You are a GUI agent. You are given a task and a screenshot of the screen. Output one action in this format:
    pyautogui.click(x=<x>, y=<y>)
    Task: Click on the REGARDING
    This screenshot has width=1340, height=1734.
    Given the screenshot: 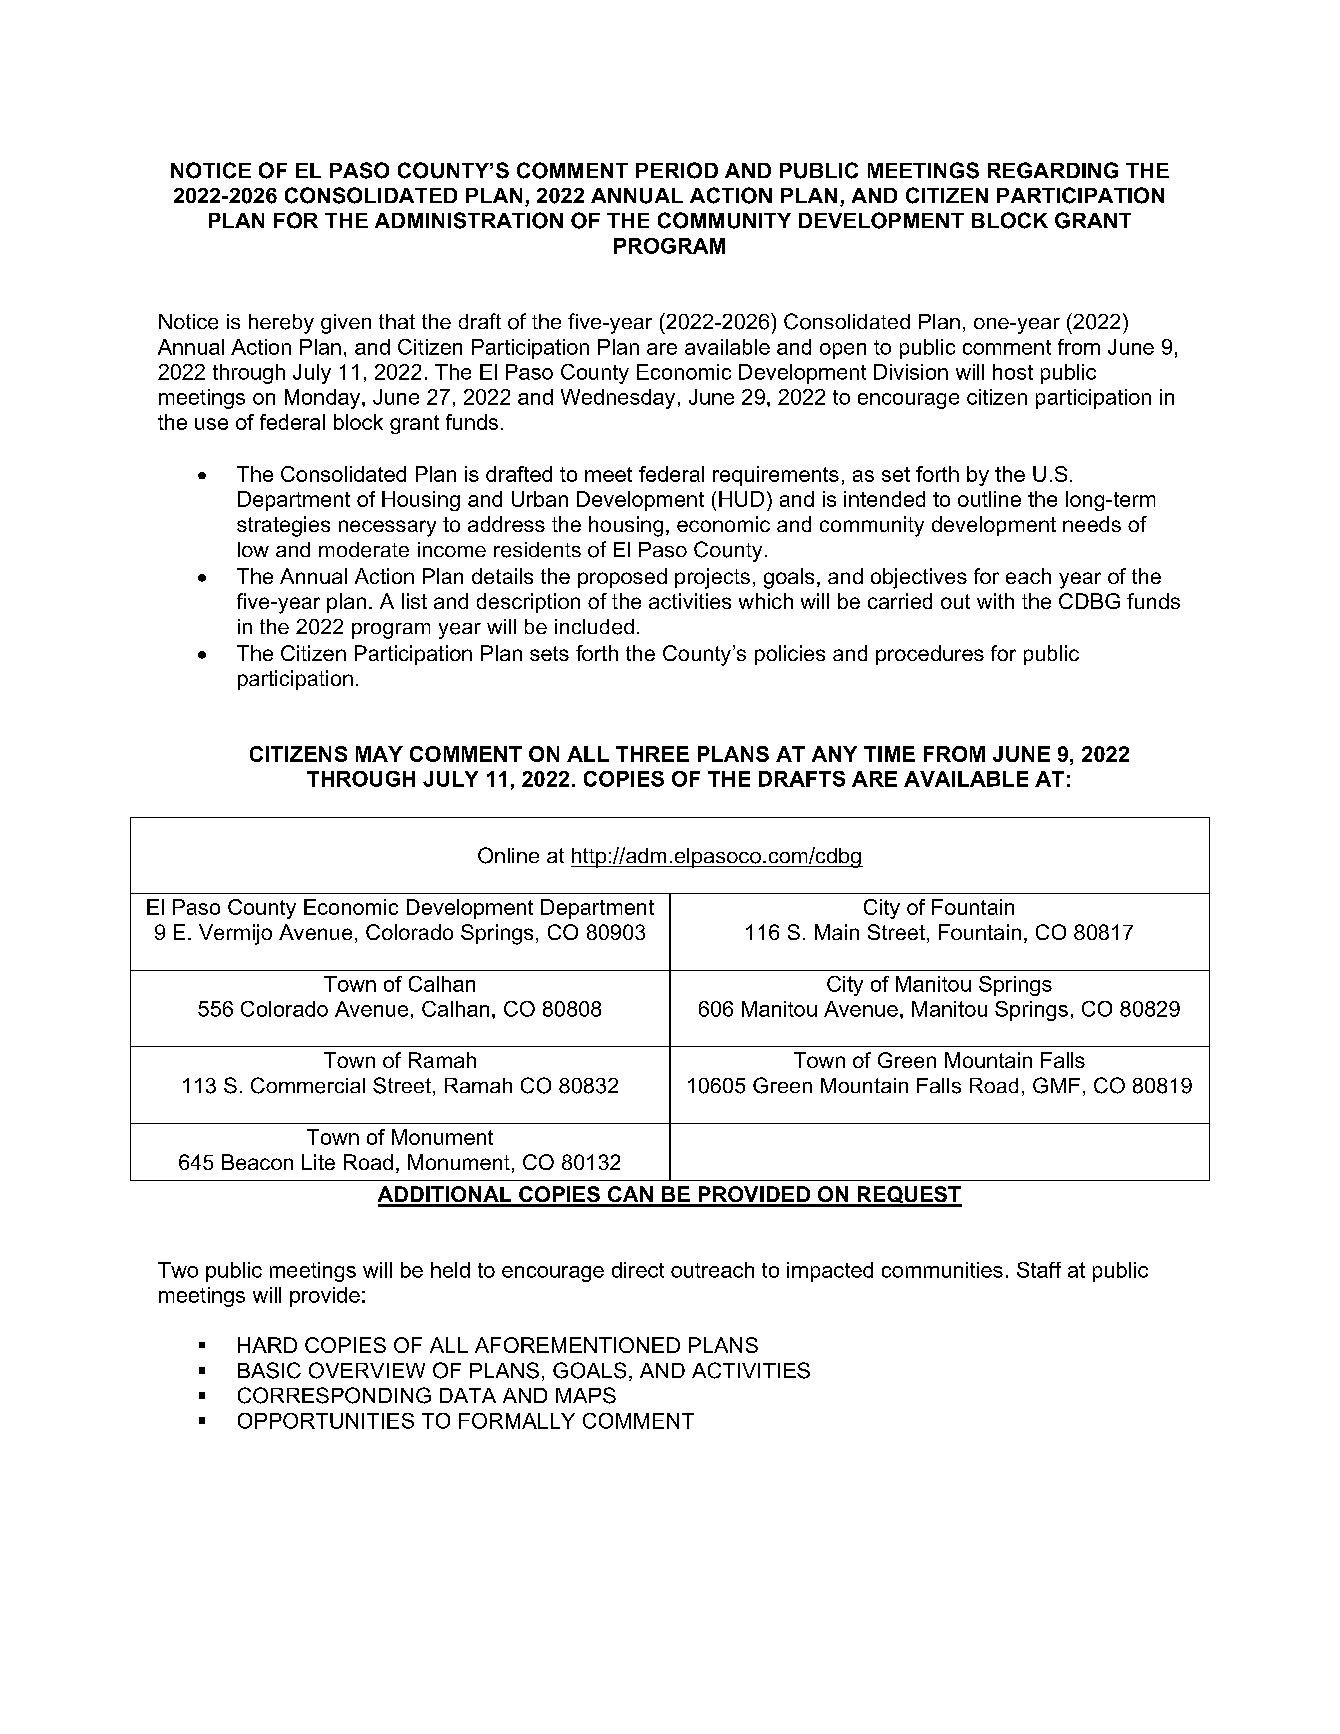 What is the action you would take?
    pyautogui.click(x=1053, y=170)
